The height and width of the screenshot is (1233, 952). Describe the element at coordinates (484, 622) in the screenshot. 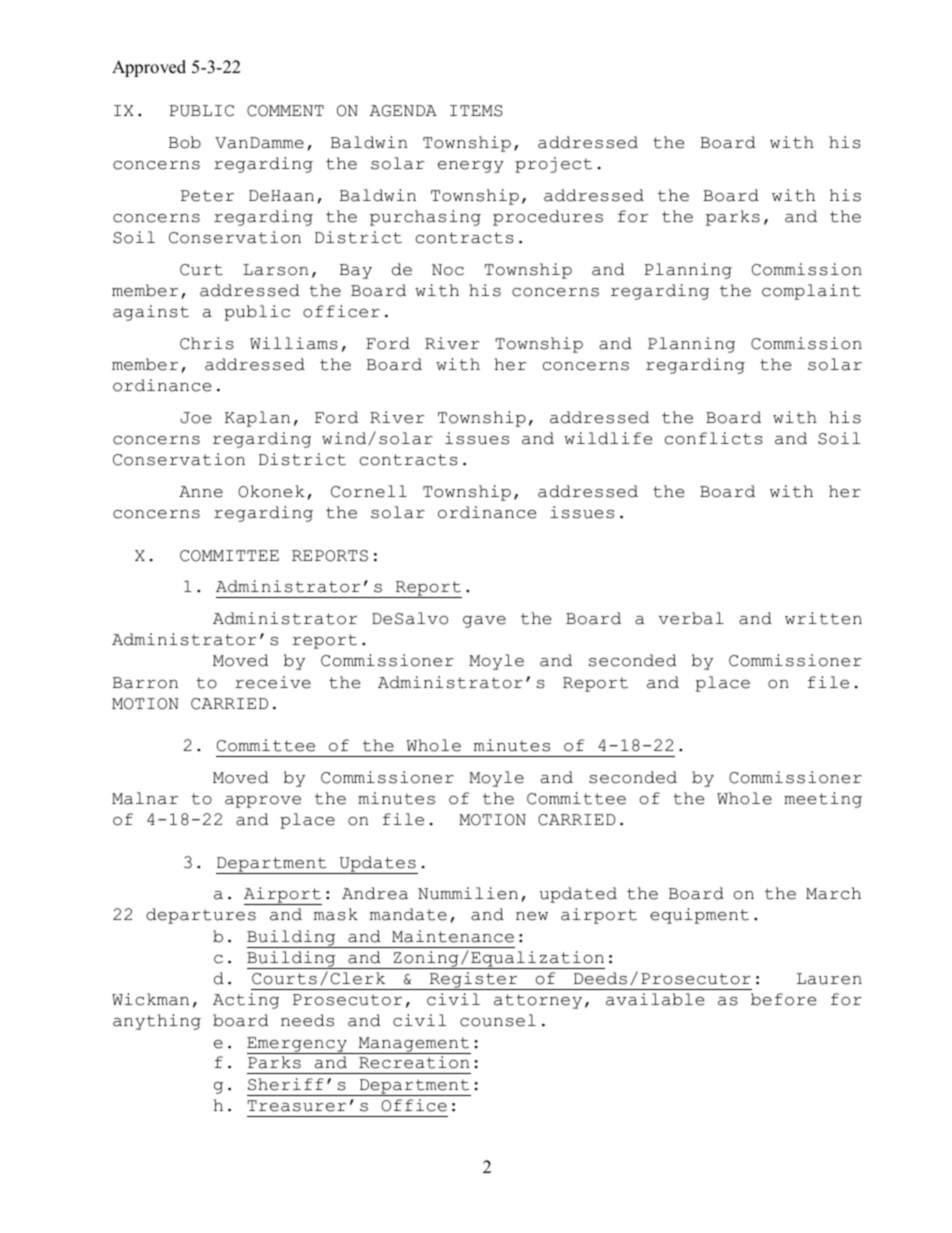

I see `gave` at that location.
